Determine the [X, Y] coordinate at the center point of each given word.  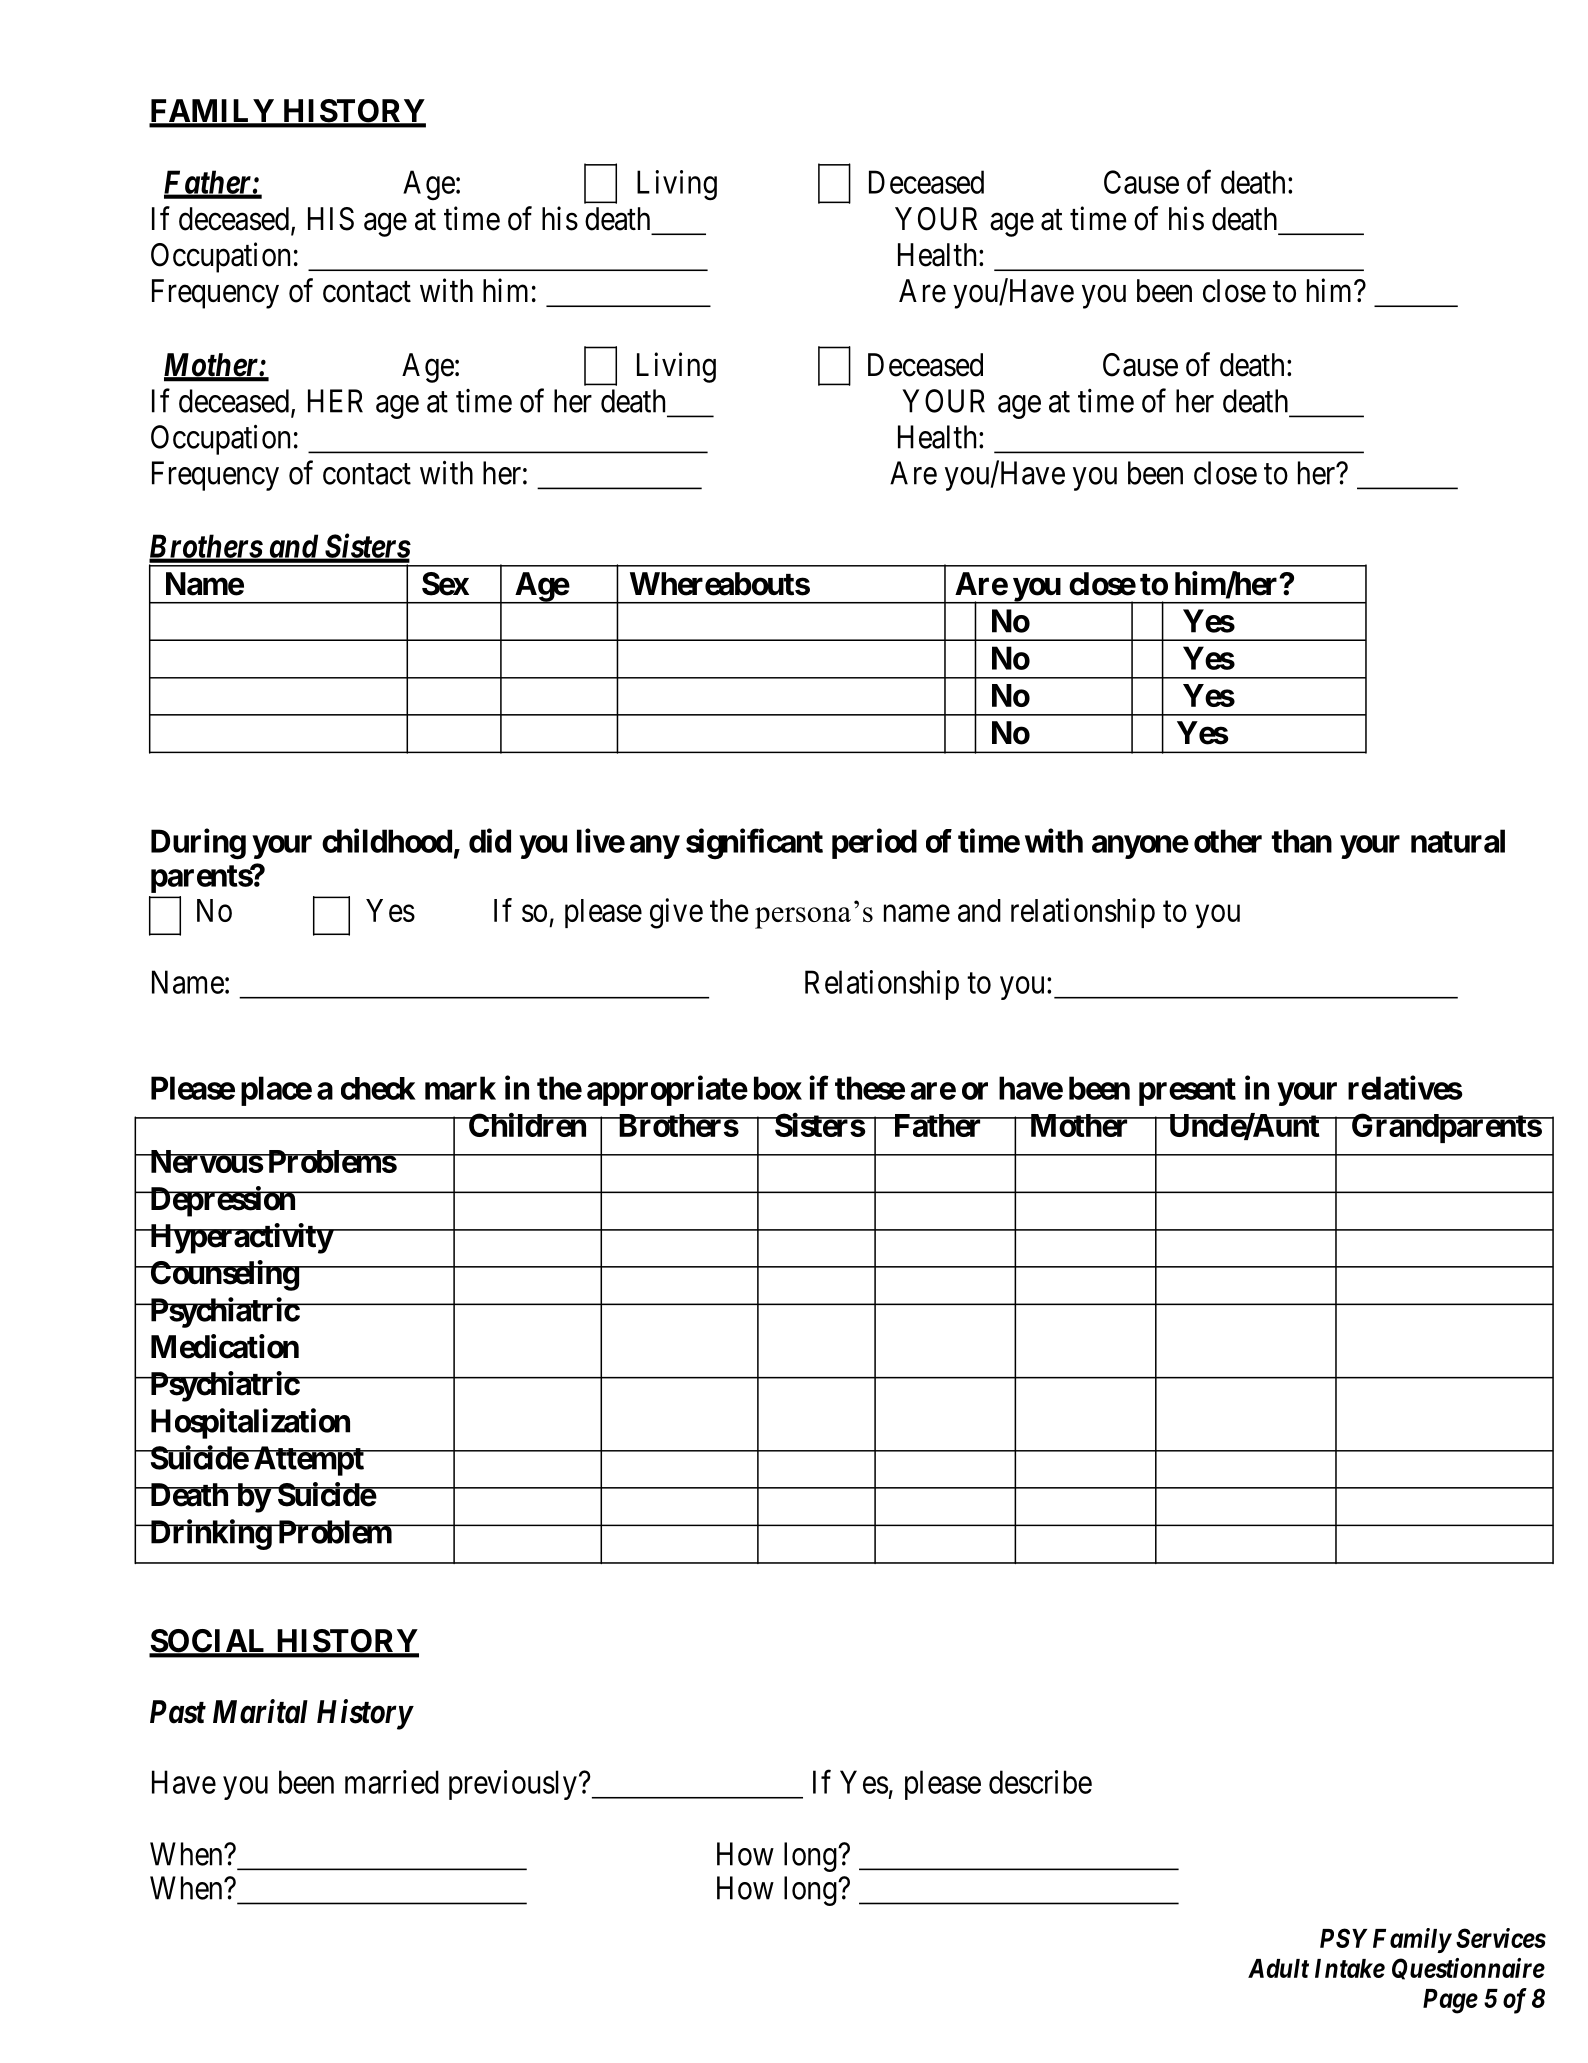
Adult [1278, 1968]
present [1187, 1092]
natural [1458, 841]
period [874, 844]
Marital [260, 1711]
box [778, 1088]
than [1301, 841]
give [676, 913]
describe [1040, 1782]
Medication [225, 1346]
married [392, 1782]
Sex [445, 584]
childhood [387, 841]
